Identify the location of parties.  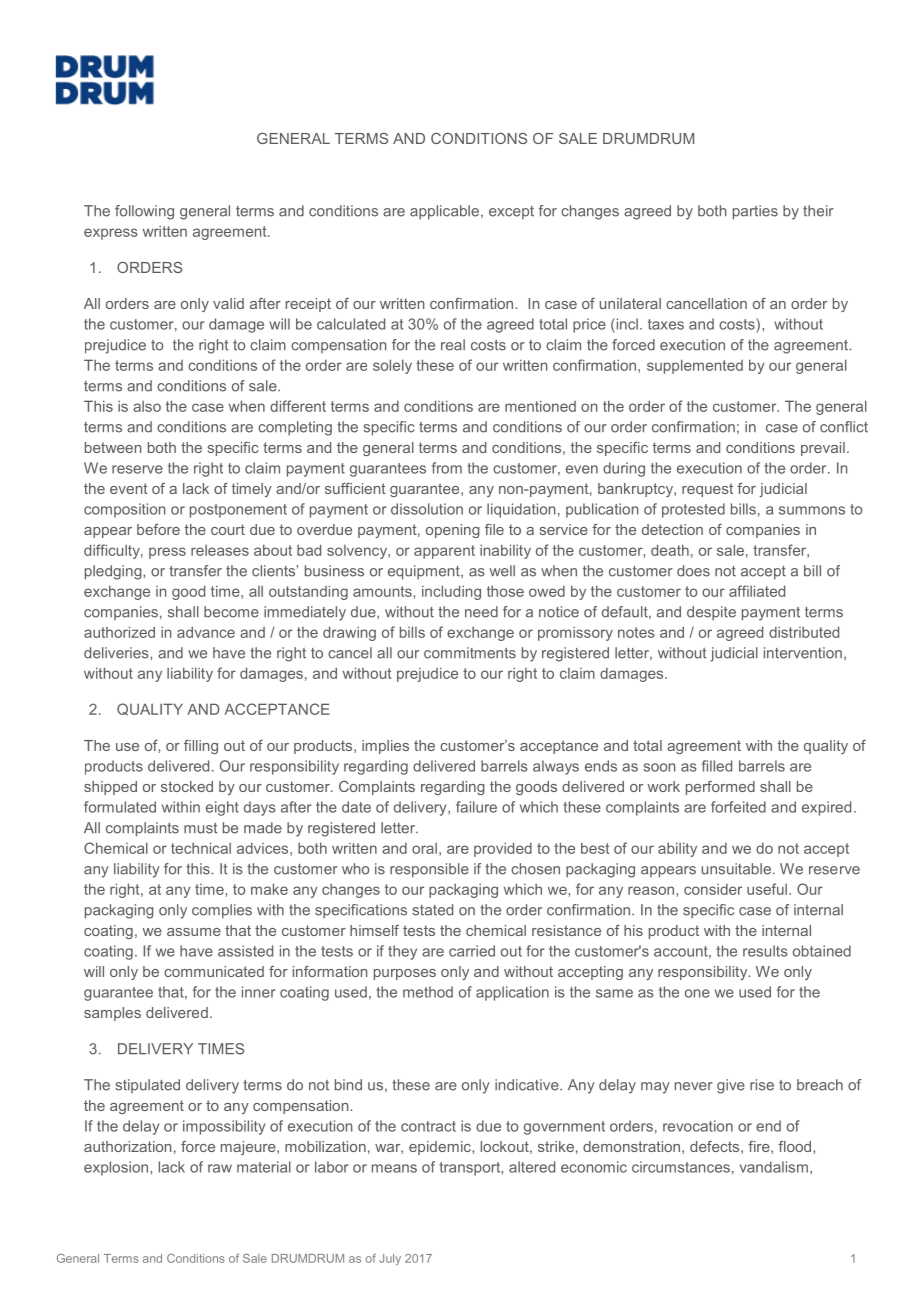
(755, 212).
